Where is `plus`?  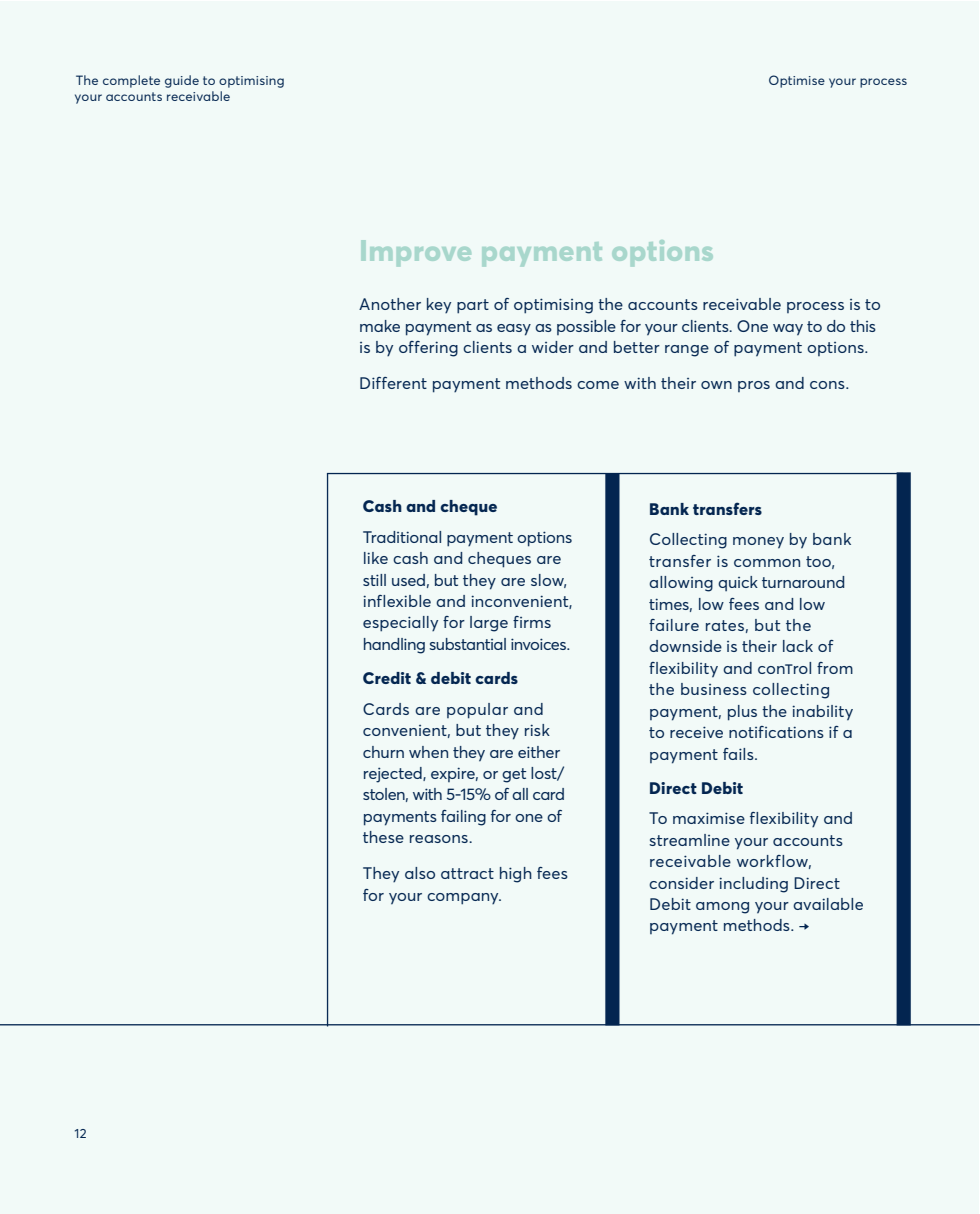
plus is located at coordinates (742, 713).
